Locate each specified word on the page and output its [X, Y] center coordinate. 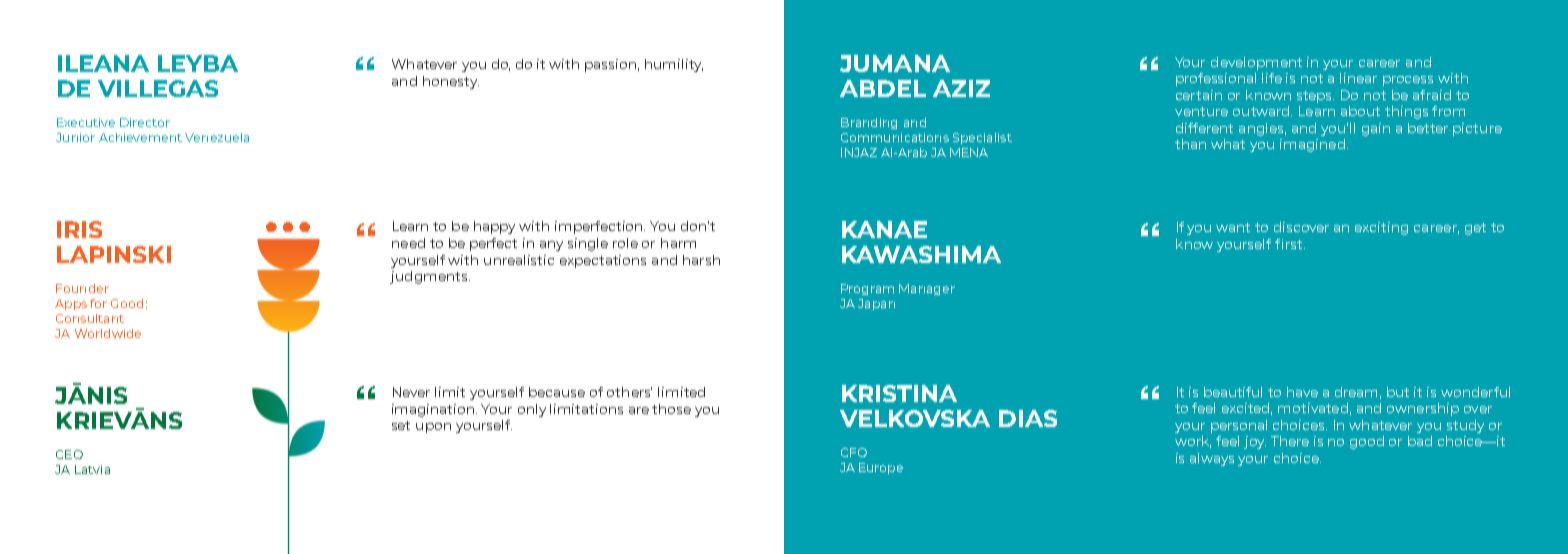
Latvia [92, 469]
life [1272, 78]
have [1302, 392]
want [1233, 227]
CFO [854, 452]
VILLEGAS [158, 88]
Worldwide [108, 333]
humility [674, 65]
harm [678, 243]
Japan [876, 304]
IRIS [79, 229]
